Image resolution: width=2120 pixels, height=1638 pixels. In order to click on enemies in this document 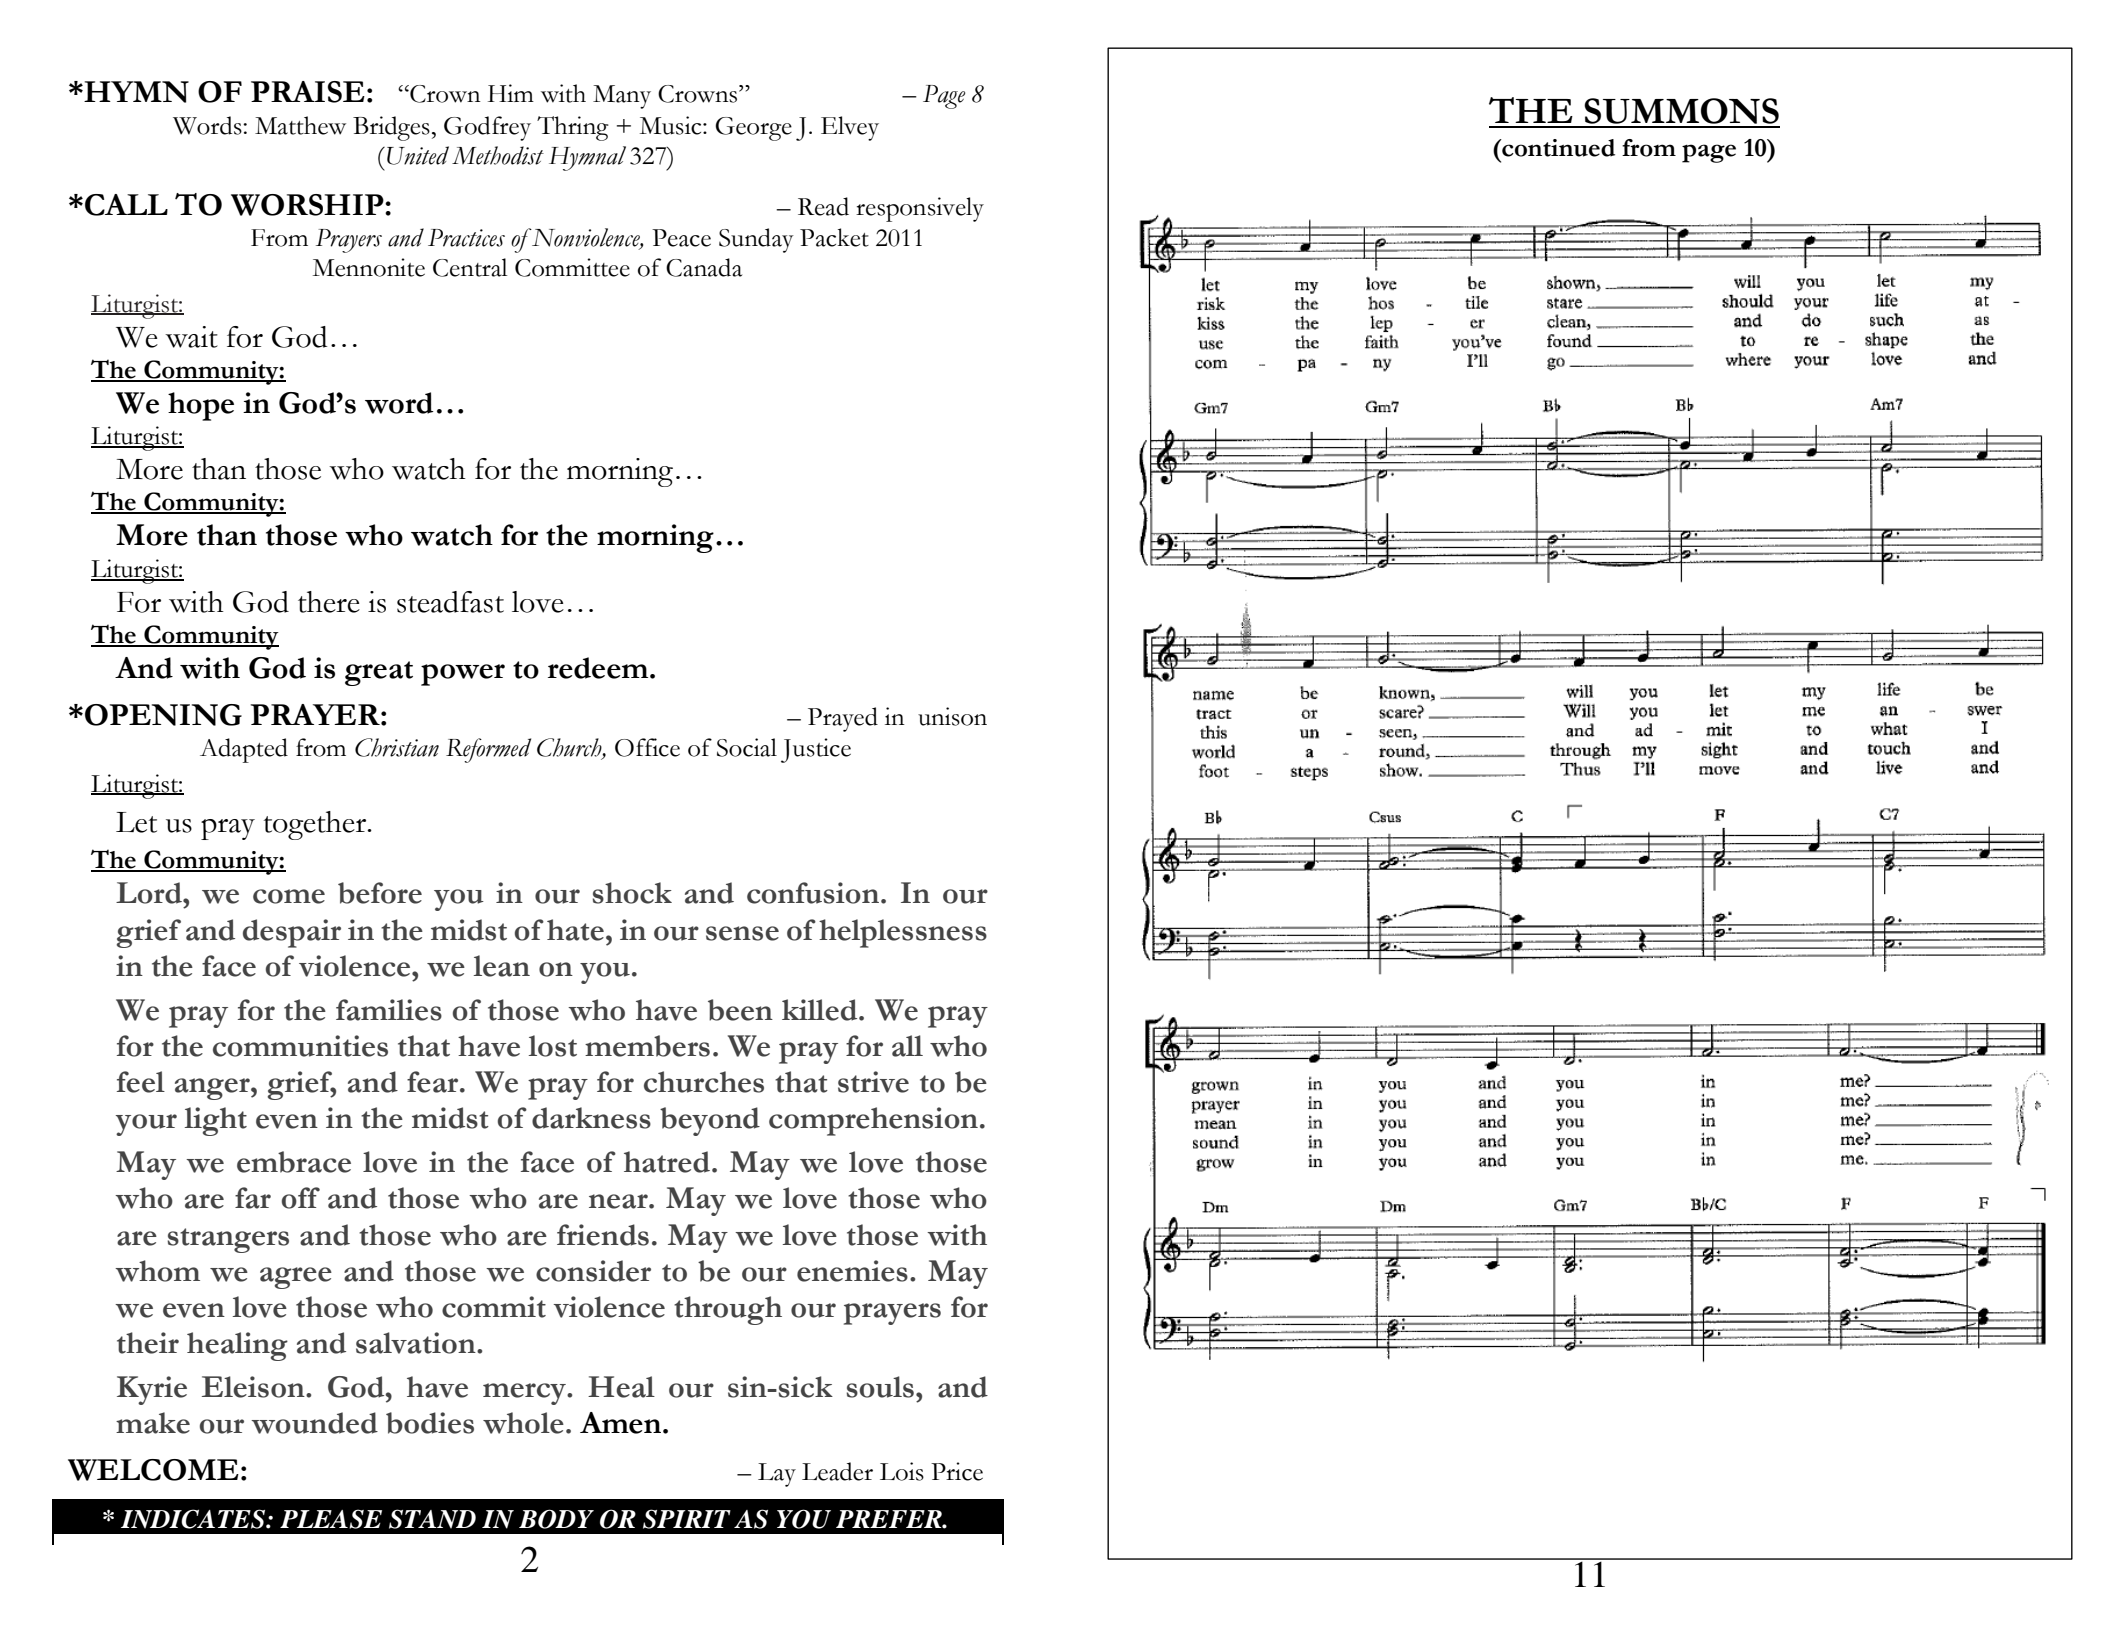, I will do `click(852, 1271)`.
